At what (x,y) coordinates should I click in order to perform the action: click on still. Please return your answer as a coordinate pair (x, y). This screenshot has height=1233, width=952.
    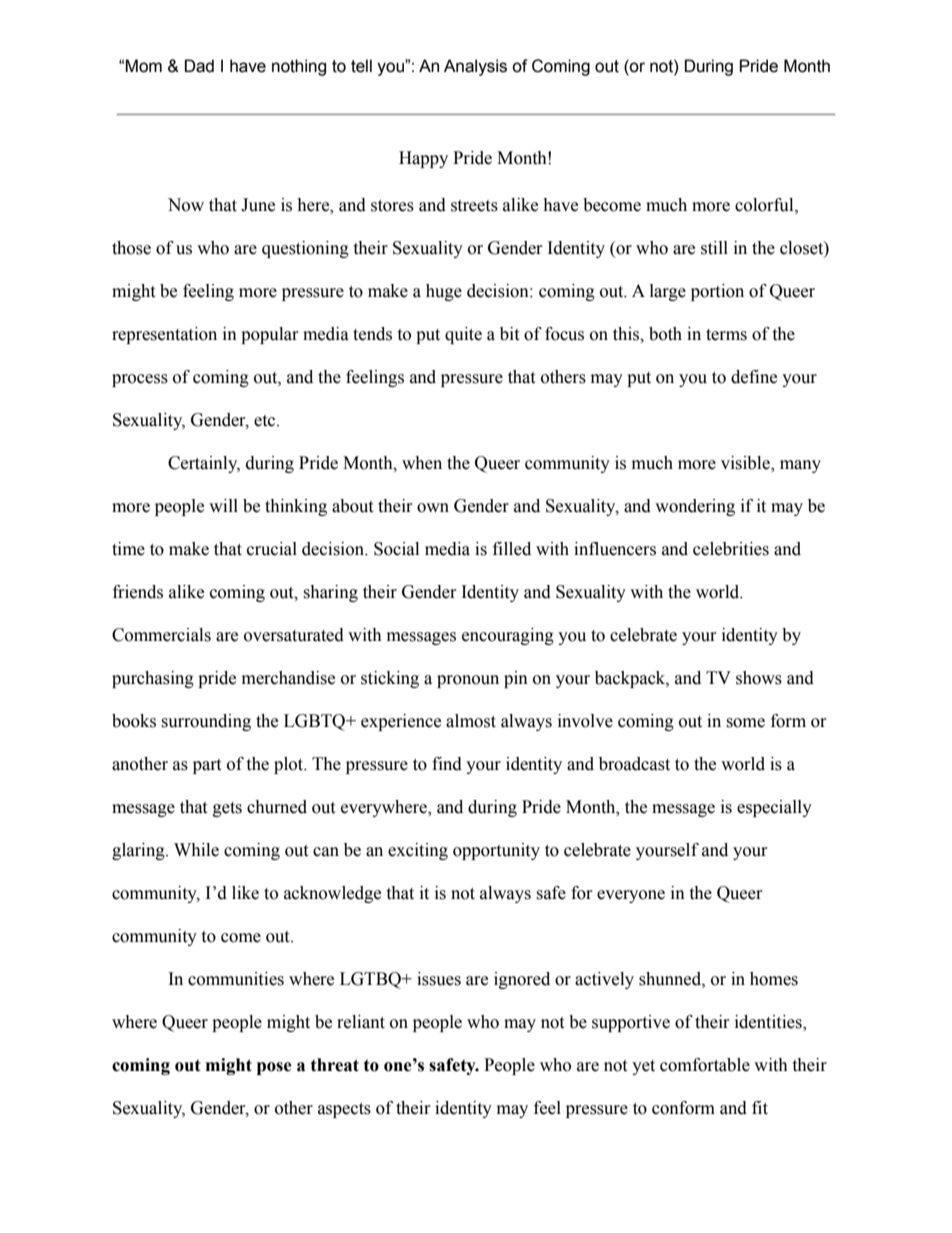
    Looking at the image, I should click on (714, 248).
